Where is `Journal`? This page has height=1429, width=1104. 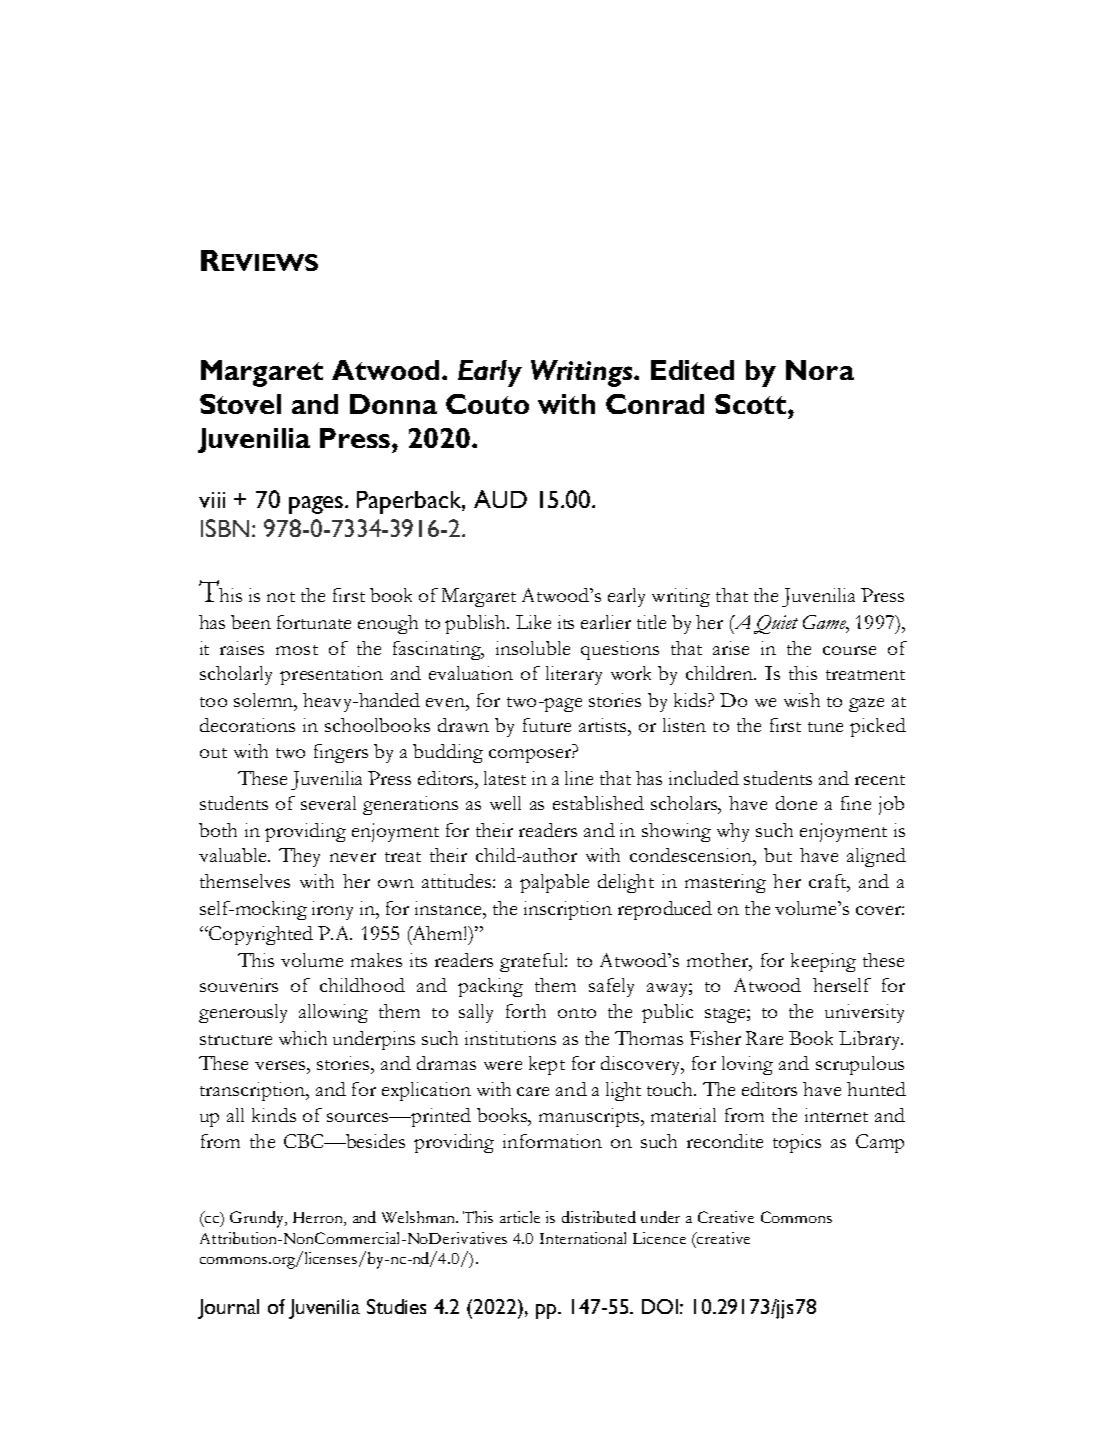 Journal is located at coordinates (228, 1309).
